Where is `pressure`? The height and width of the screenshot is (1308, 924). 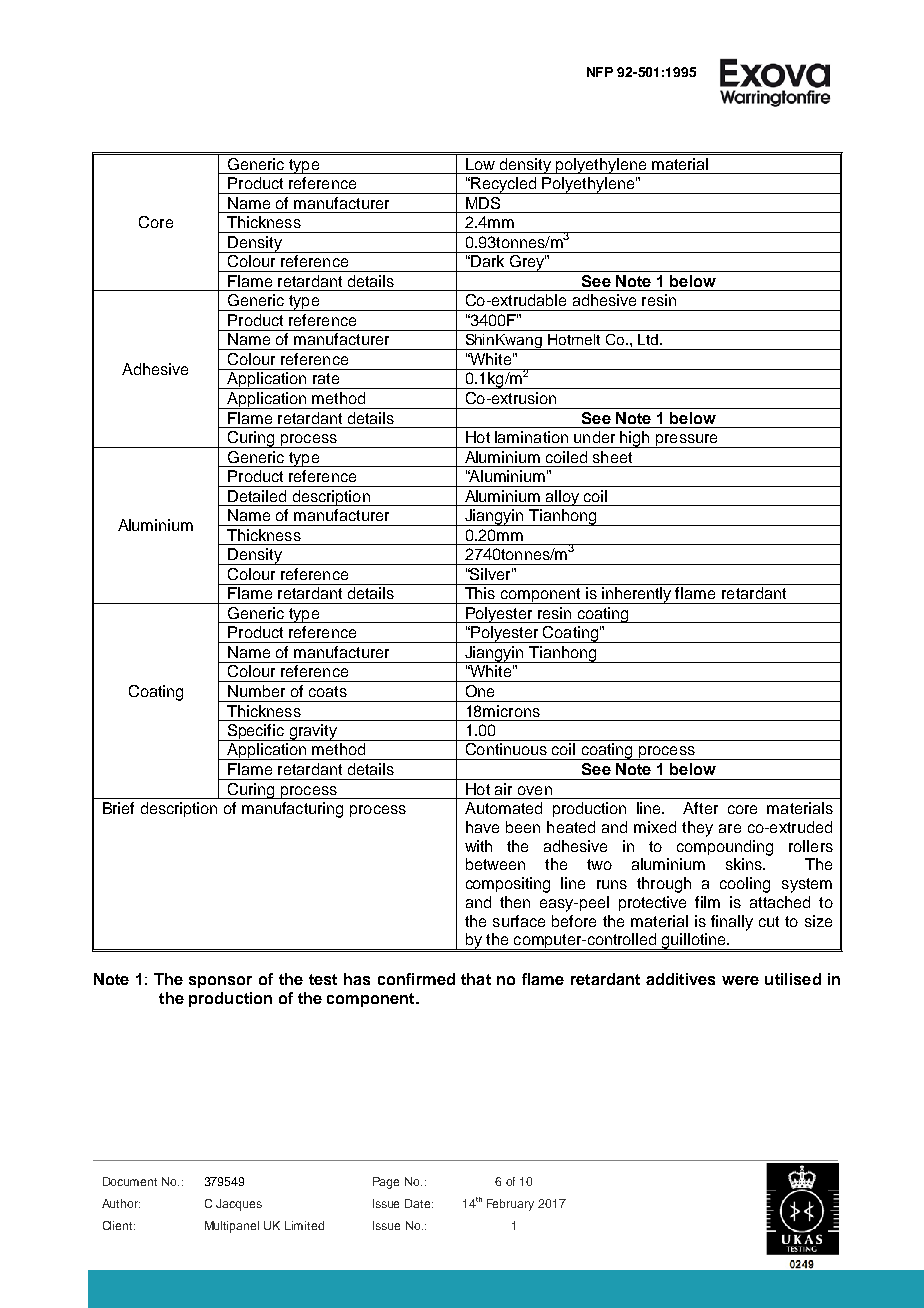
pressure is located at coordinates (686, 441).
